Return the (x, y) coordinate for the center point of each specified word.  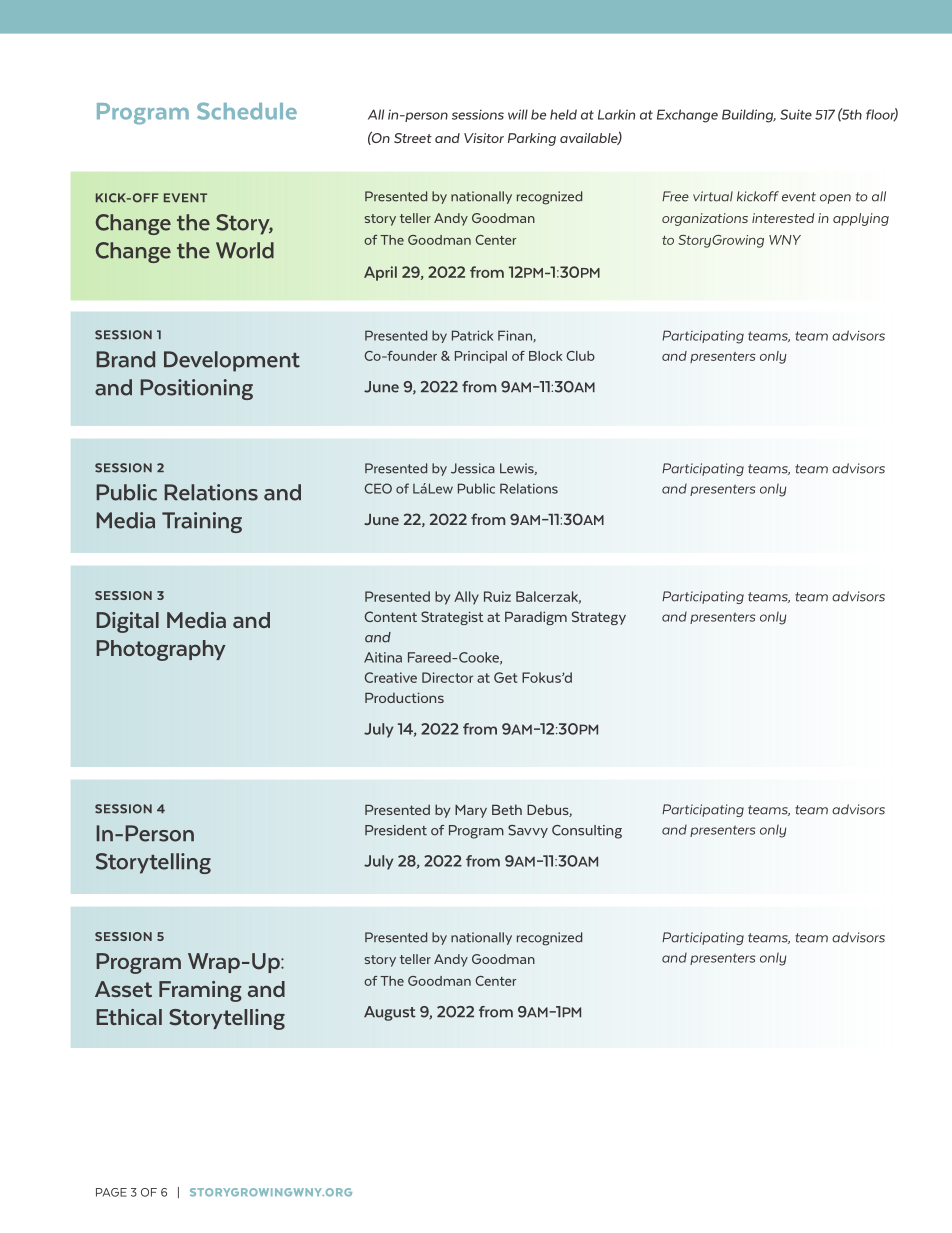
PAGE (111, 1192)
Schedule (247, 111)
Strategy (599, 618)
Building (749, 116)
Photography (161, 650)
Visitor (484, 138)
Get (506, 677)
